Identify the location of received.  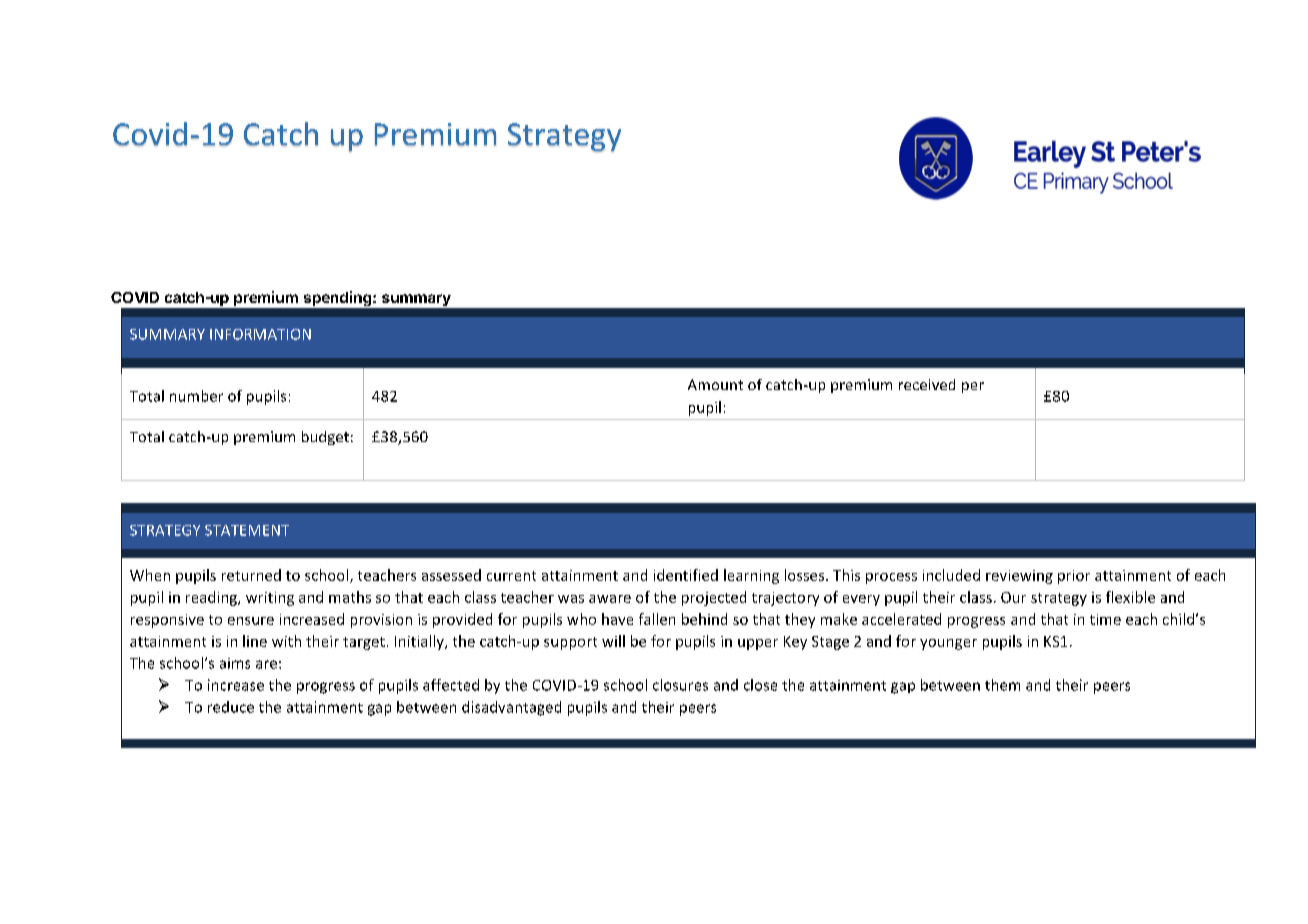
(927, 384).
